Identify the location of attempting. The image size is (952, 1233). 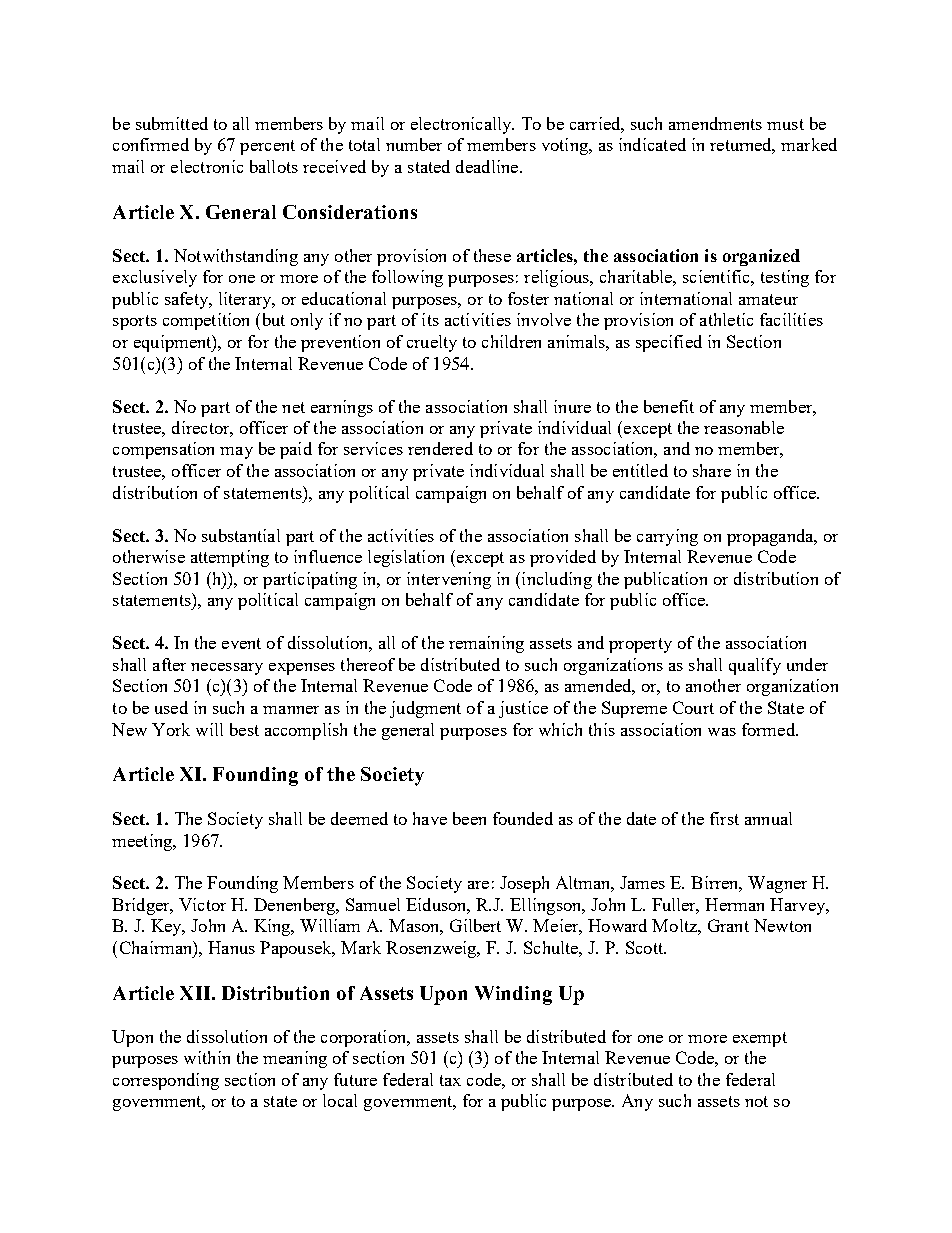
(230, 558).
